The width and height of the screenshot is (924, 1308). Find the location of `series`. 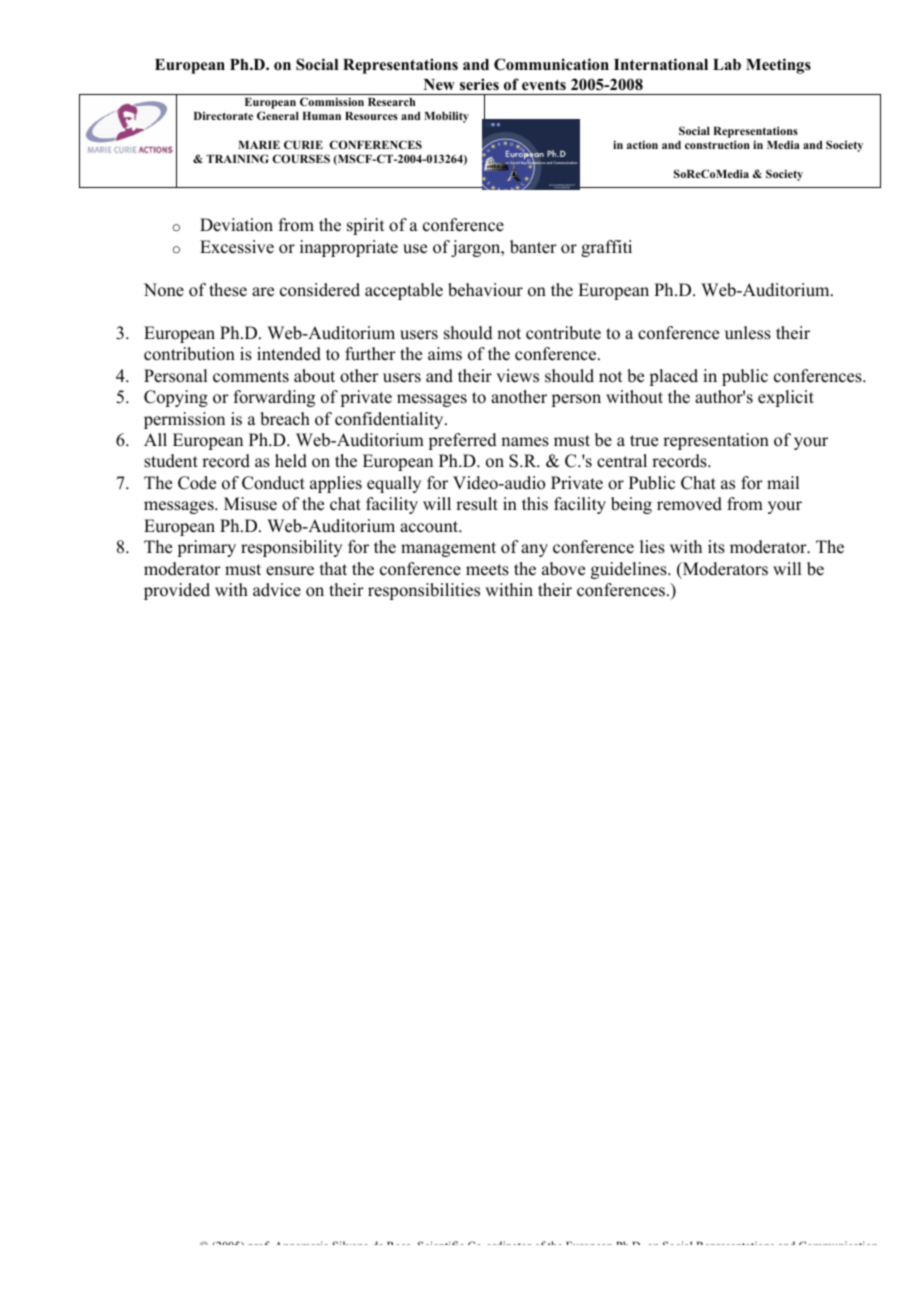

series is located at coordinates (479, 84).
